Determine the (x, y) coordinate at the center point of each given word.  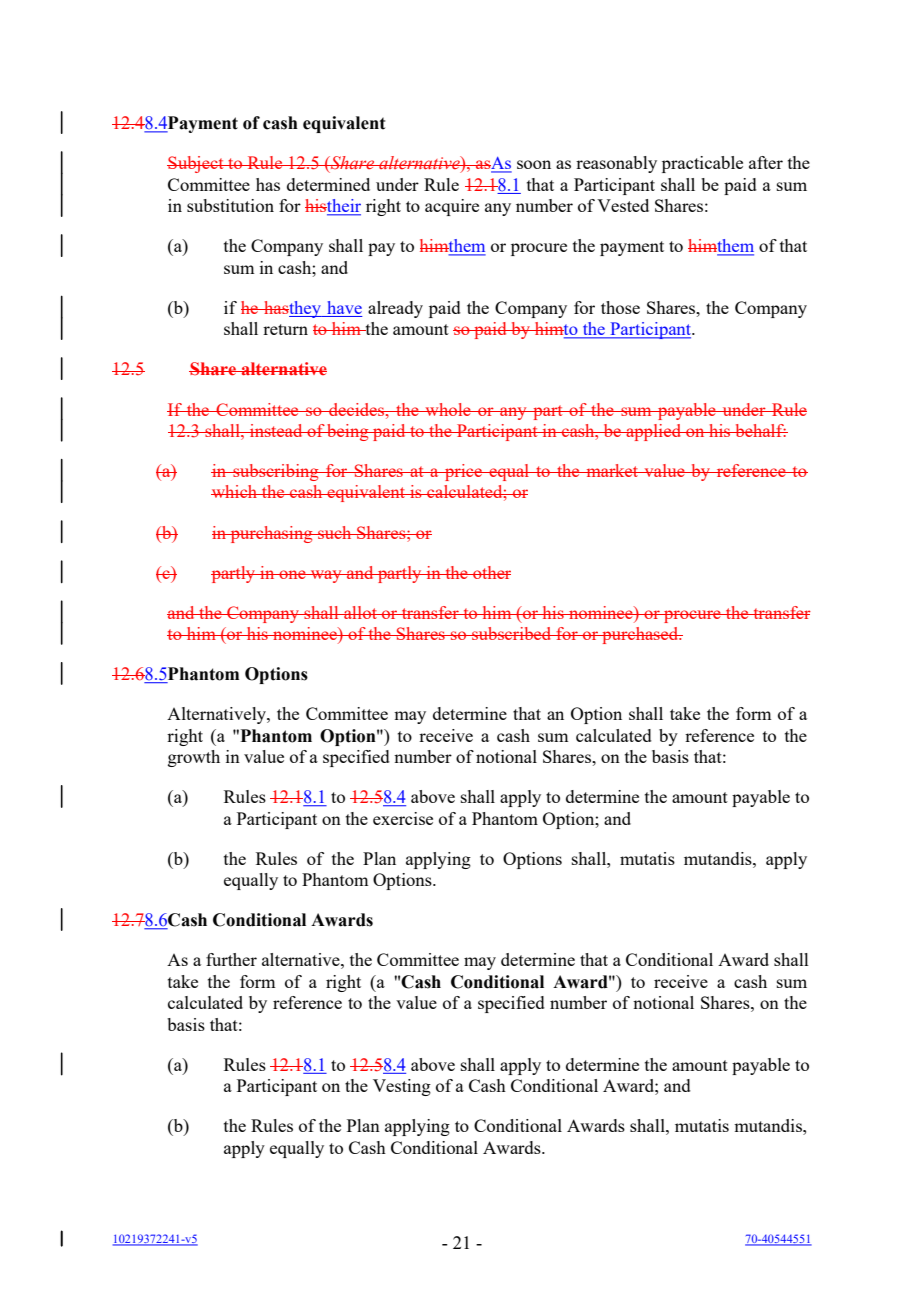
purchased (640, 635)
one (292, 574)
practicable (702, 164)
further (231, 959)
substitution (230, 205)
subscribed (512, 633)
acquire (452, 207)
